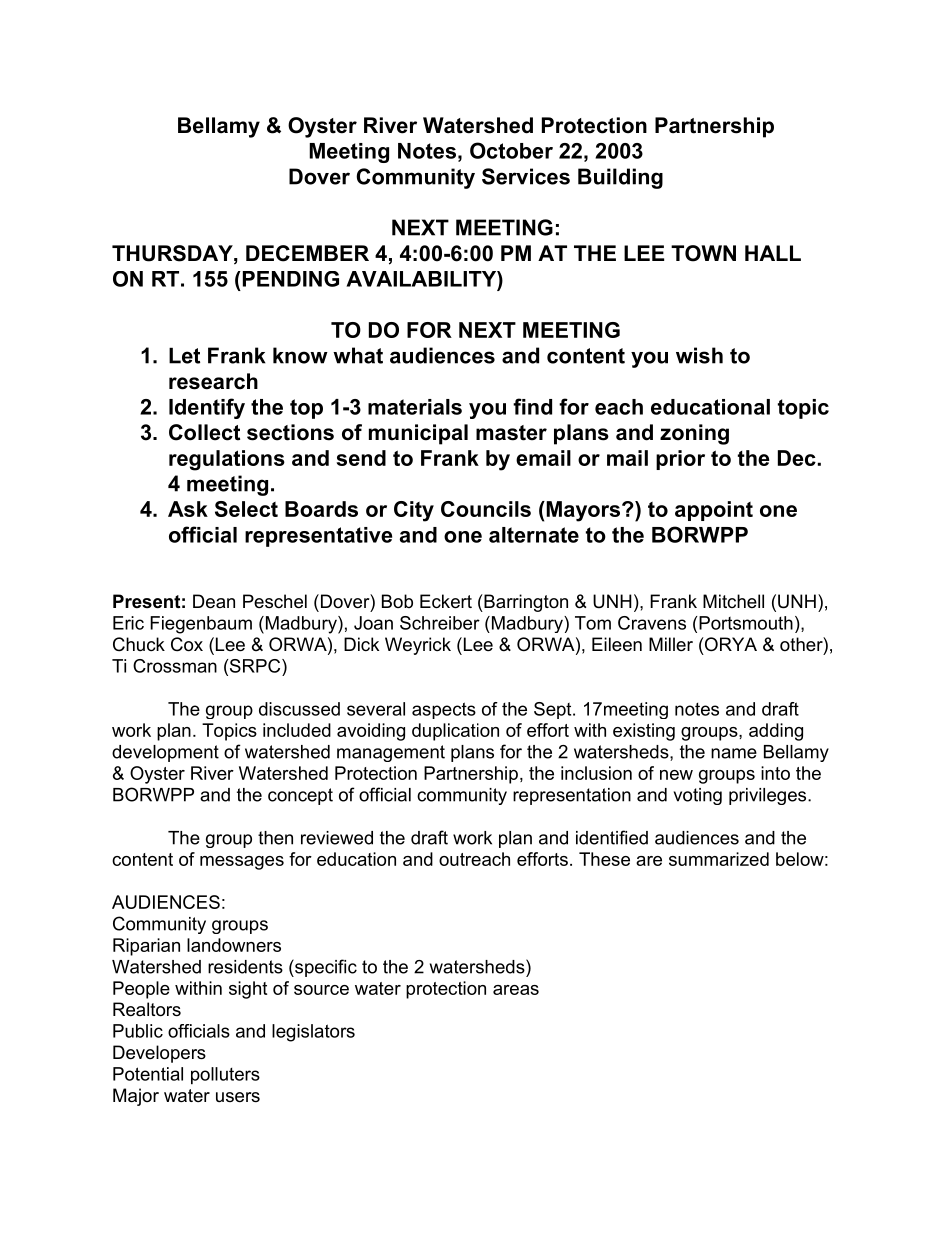 The width and height of the document is (952, 1233). What do you see at coordinates (511, 150) in the document?
I see `October` at bounding box center [511, 150].
